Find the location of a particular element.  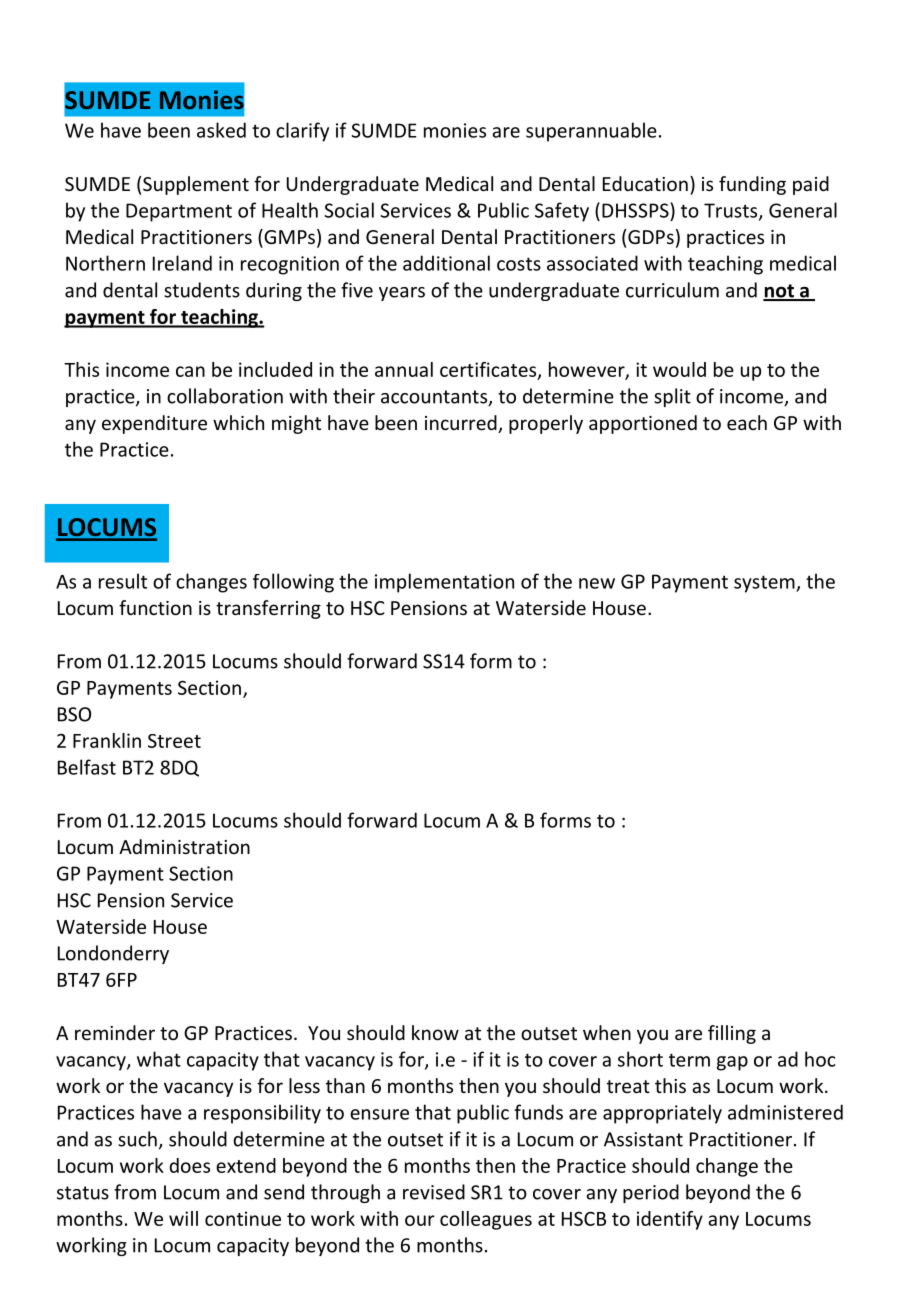

funding is located at coordinates (752, 185).
